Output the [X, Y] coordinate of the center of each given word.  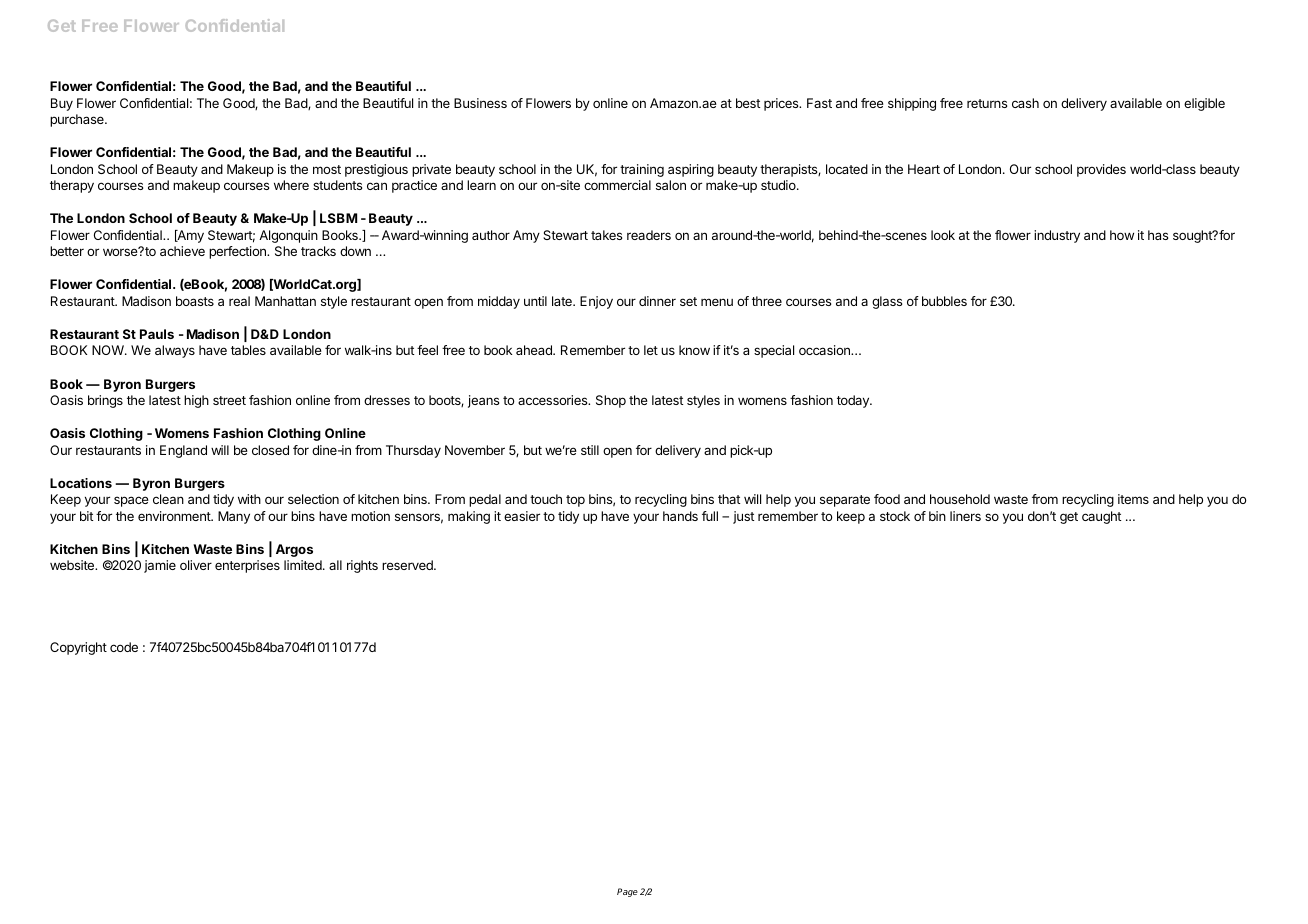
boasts [195, 301]
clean [168, 499]
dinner [657, 301]
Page [627, 892]
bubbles [944, 301]
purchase [78, 120]
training [642, 170]
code [124, 647]
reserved [408, 565]
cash [1025, 103]
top [575, 501]
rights [362, 566]
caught [1101, 517]
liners [965, 516]
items [1133, 499]
